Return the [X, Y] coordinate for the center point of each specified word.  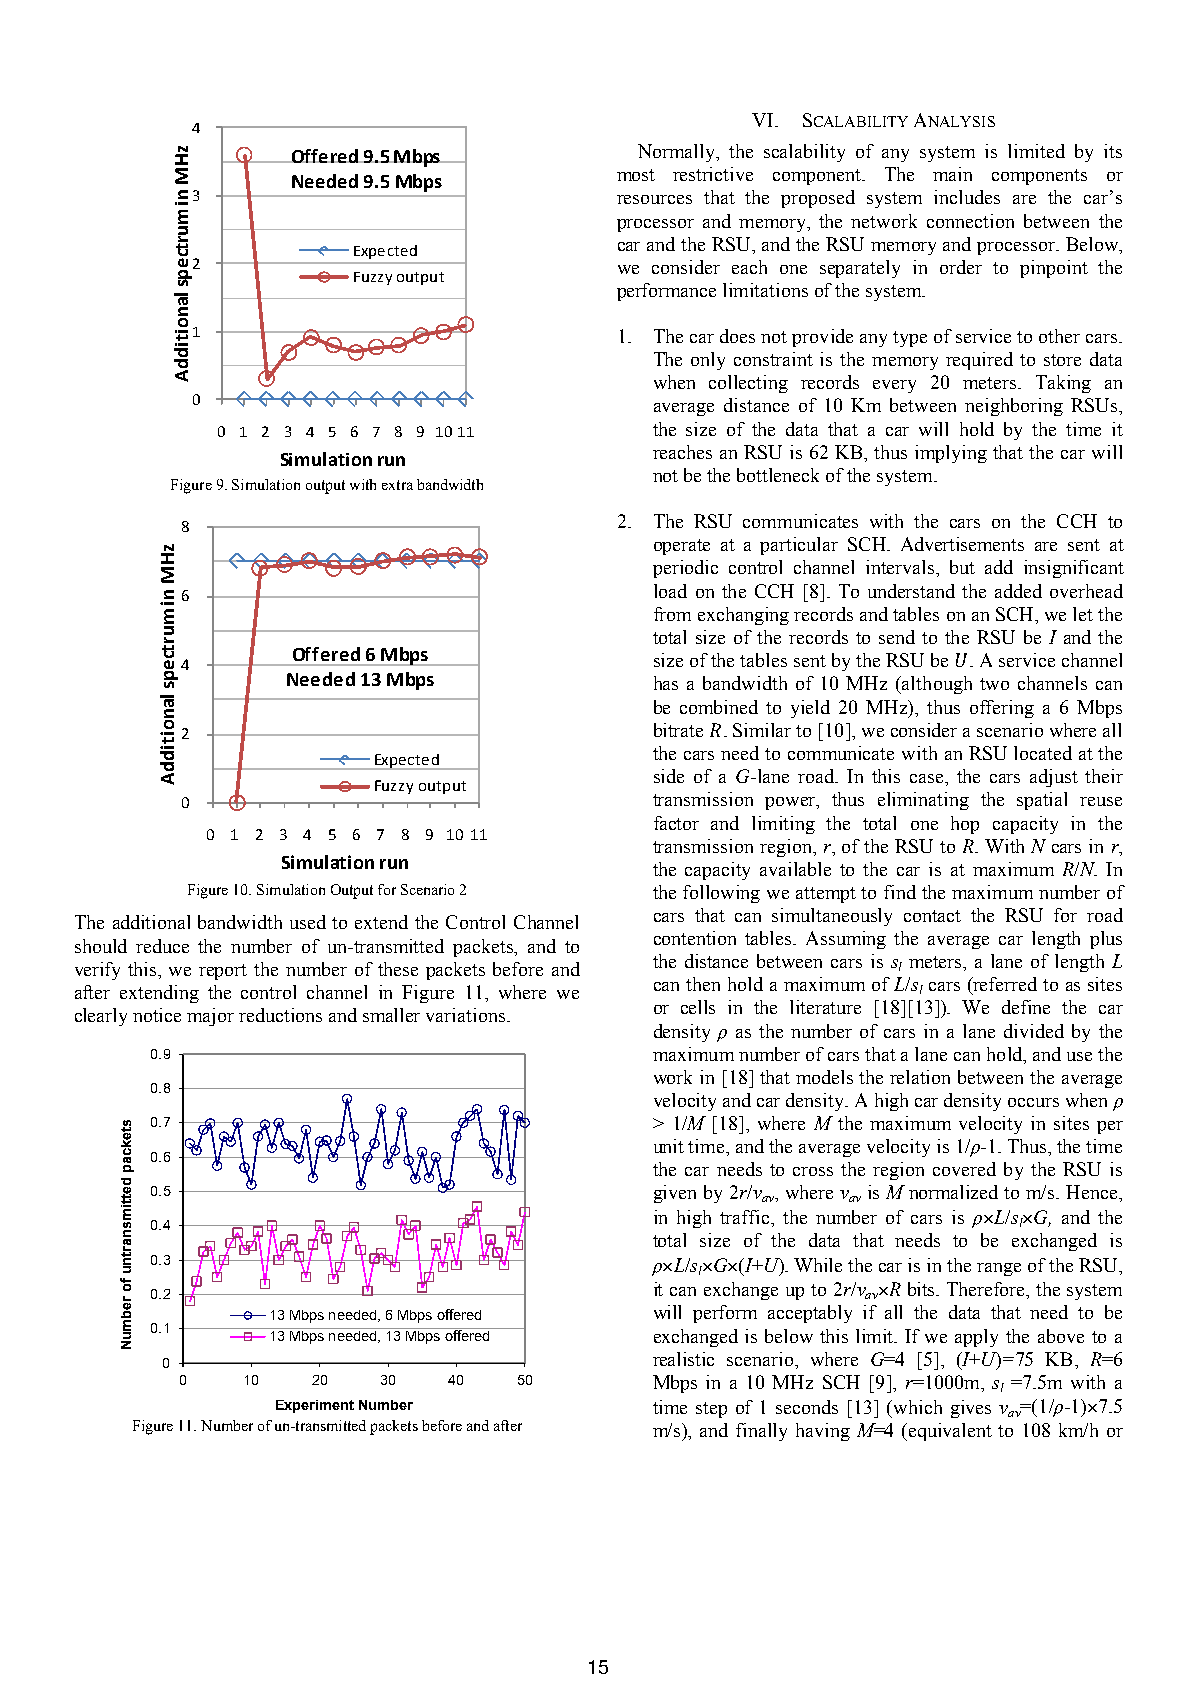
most [636, 175]
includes [967, 197]
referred [1004, 985]
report [223, 972]
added [1018, 591]
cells [698, 1007]
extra [397, 485]
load [670, 591]
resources [654, 199]
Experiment [315, 1406]
